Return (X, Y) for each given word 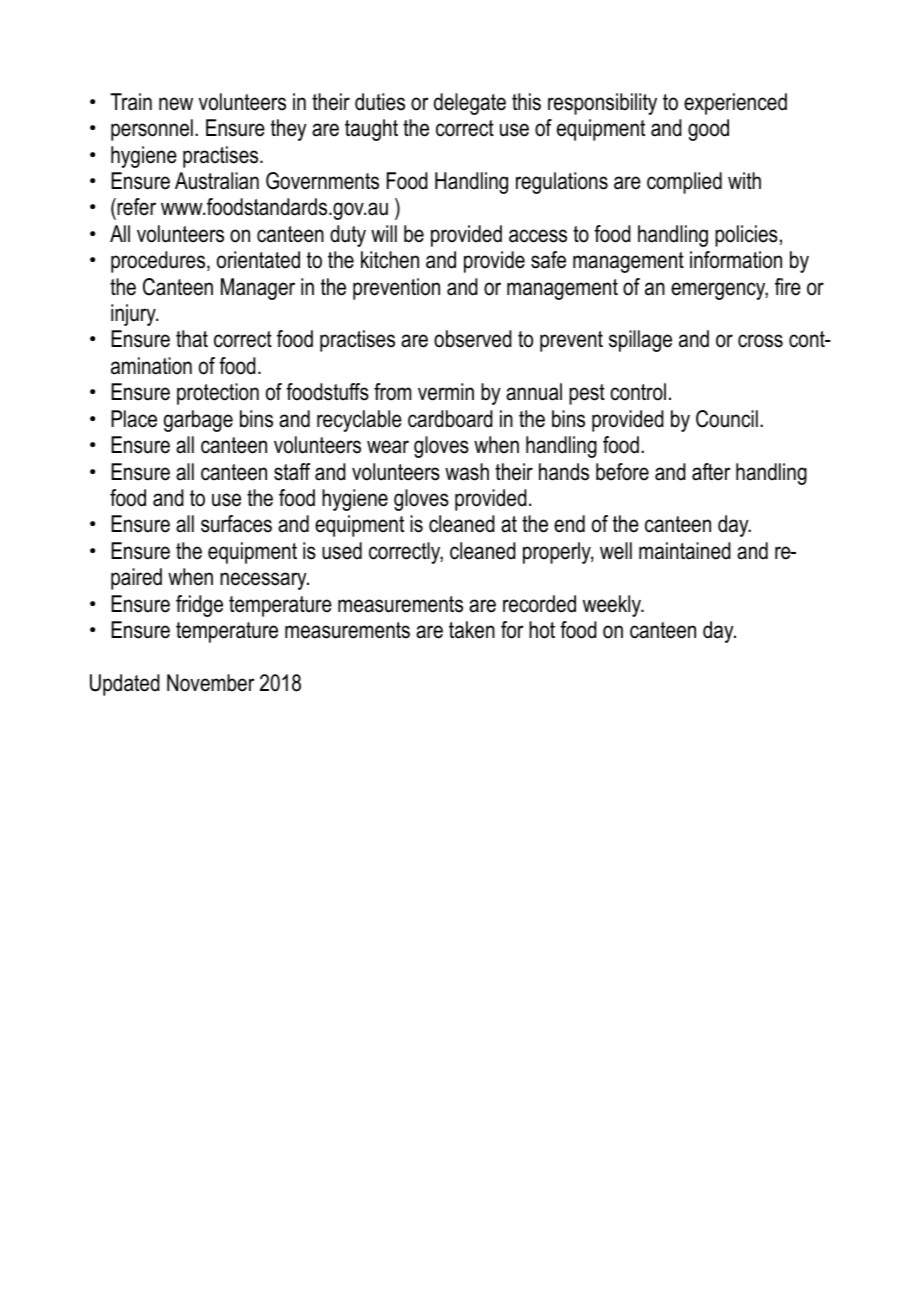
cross (760, 341)
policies (746, 236)
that (192, 339)
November (211, 683)
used (342, 551)
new (176, 104)
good (708, 130)
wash (467, 472)
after (711, 472)
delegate (470, 104)
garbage (198, 421)
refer (135, 208)
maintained (685, 551)
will (384, 233)
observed (473, 339)
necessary (264, 581)
